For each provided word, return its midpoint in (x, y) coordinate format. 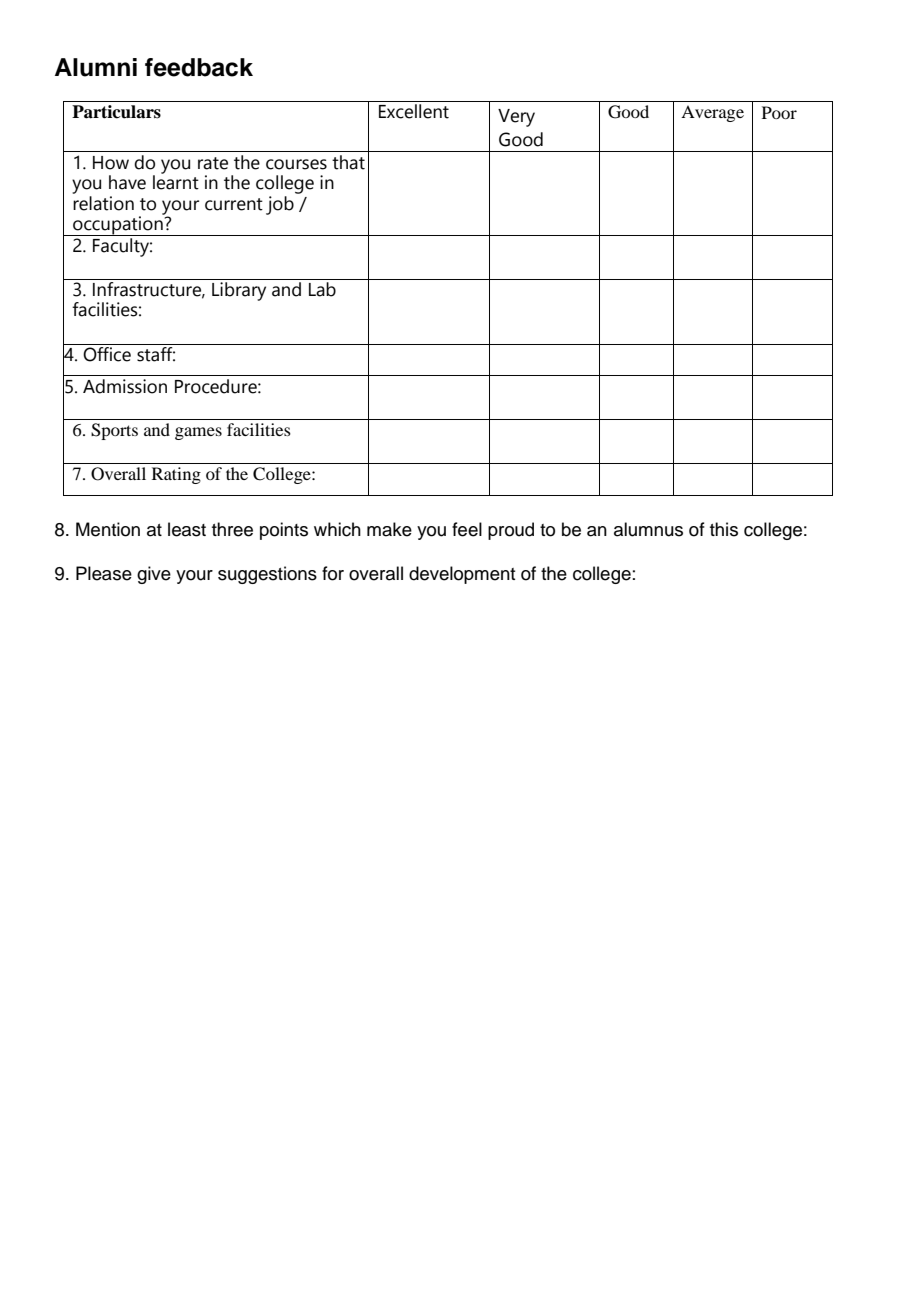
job (281, 204)
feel (467, 529)
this (724, 529)
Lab (322, 289)
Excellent (414, 111)
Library (239, 291)
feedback (199, 67)
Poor (779, 112)
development (462, 575)
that (348, 162)
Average (712, 113)
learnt (176, 181)
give (154, 575)
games (198, 433)
